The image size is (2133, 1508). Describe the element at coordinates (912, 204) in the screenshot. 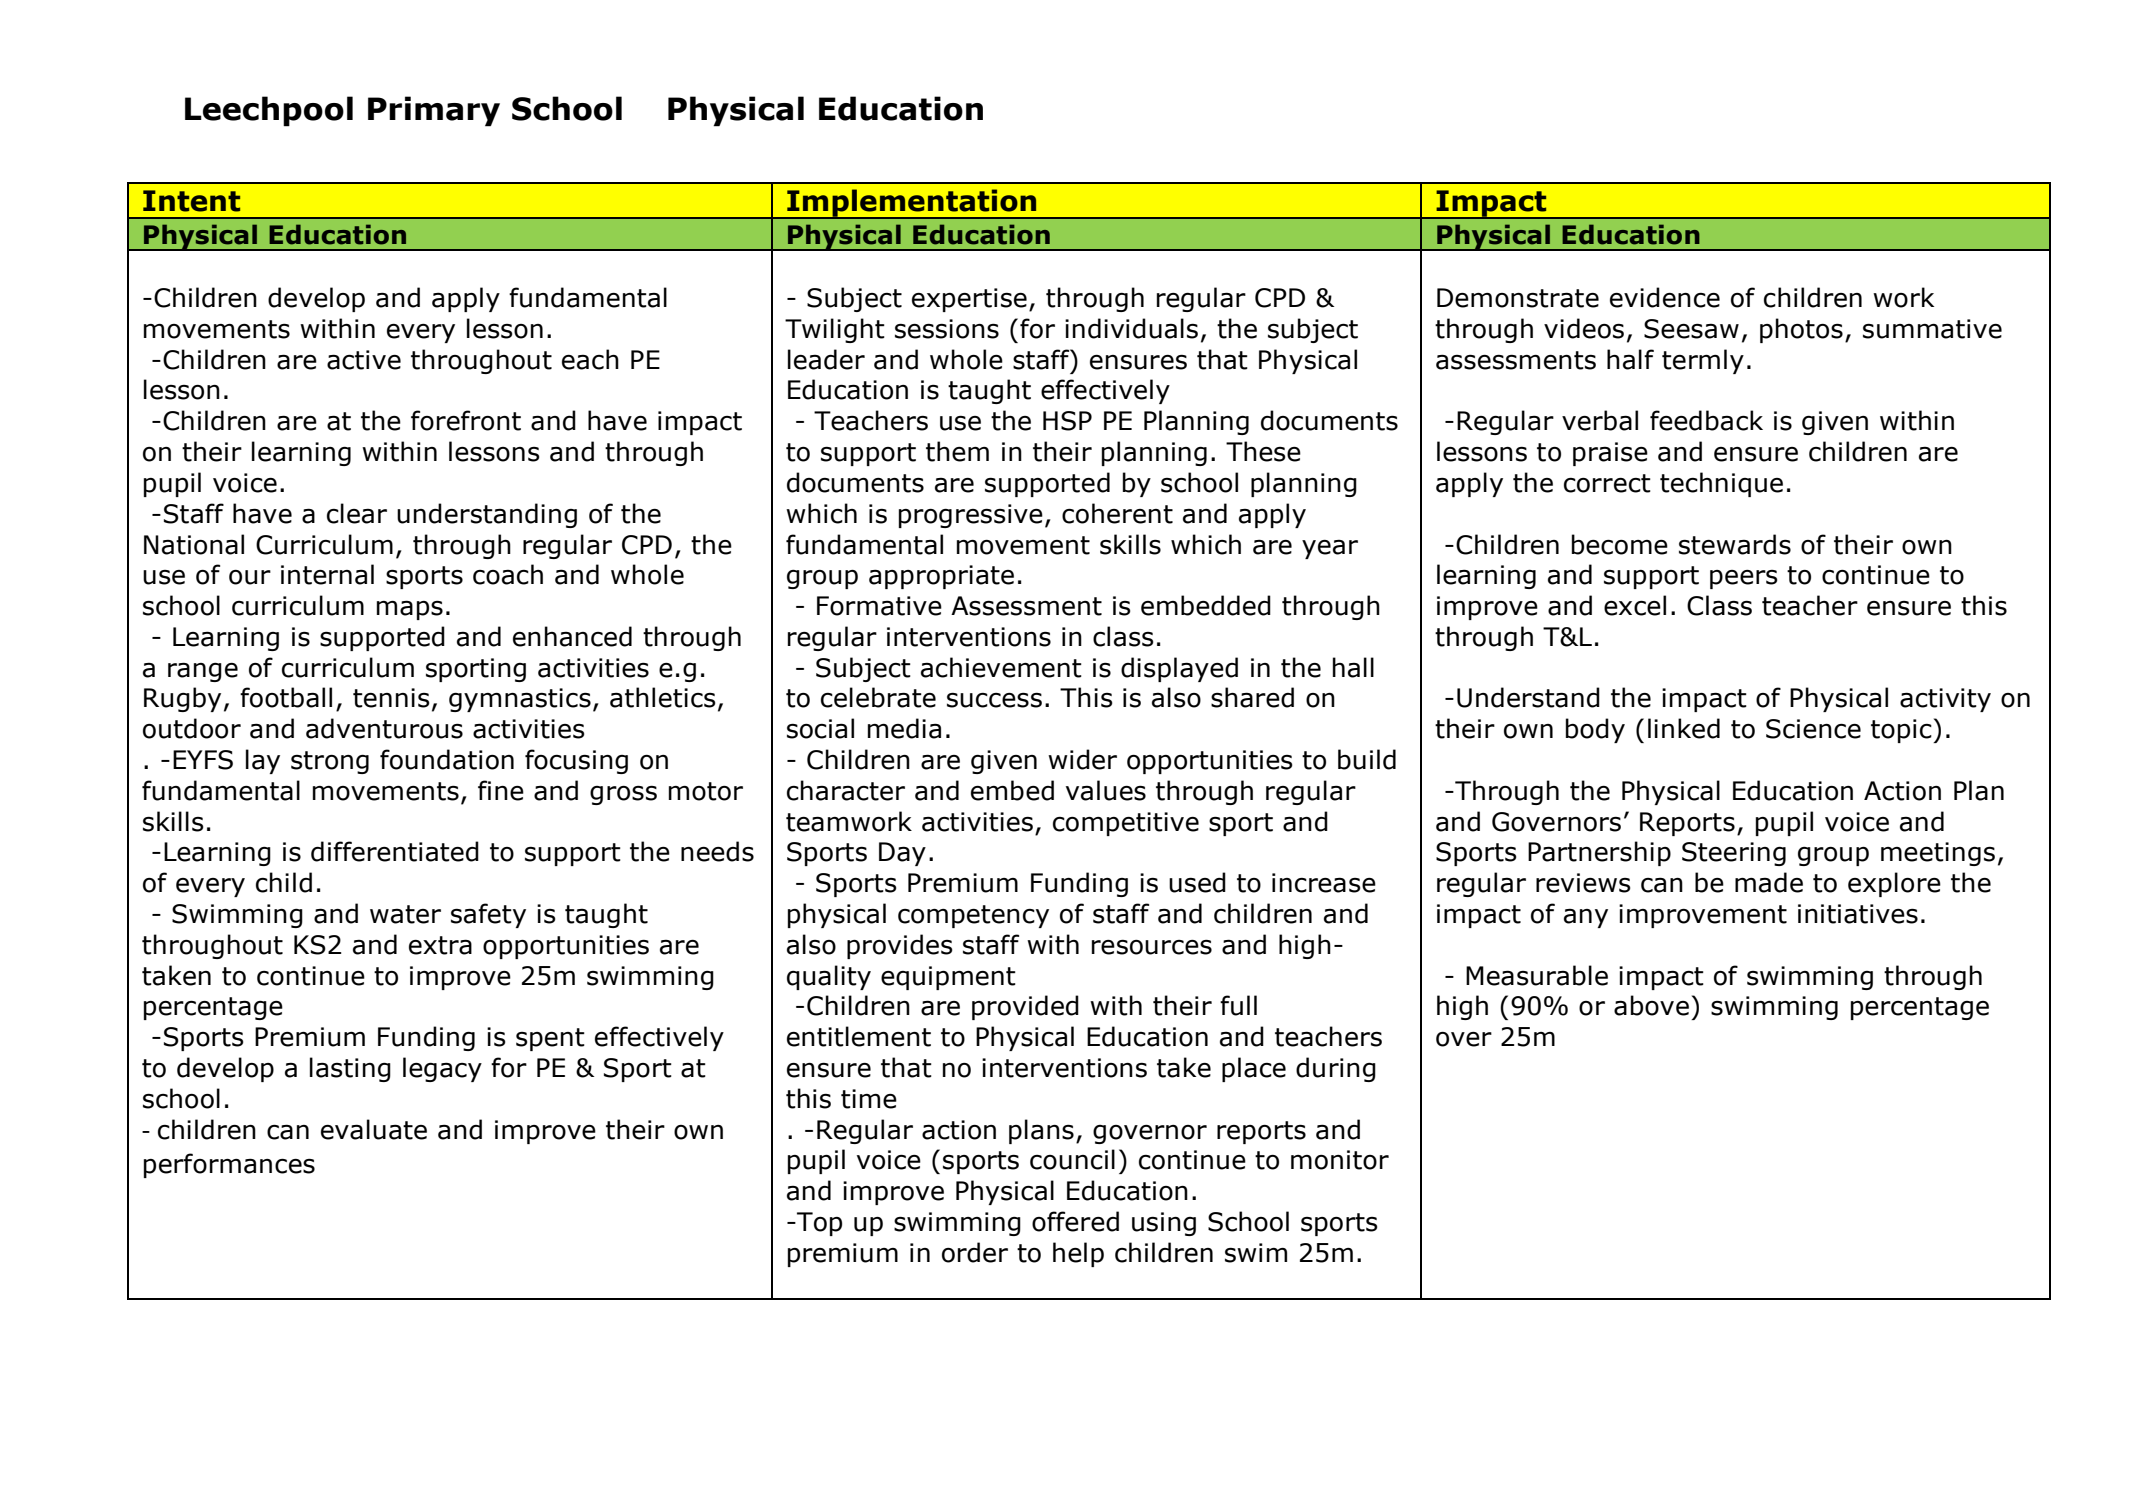

I see `Implementation` at that location.
